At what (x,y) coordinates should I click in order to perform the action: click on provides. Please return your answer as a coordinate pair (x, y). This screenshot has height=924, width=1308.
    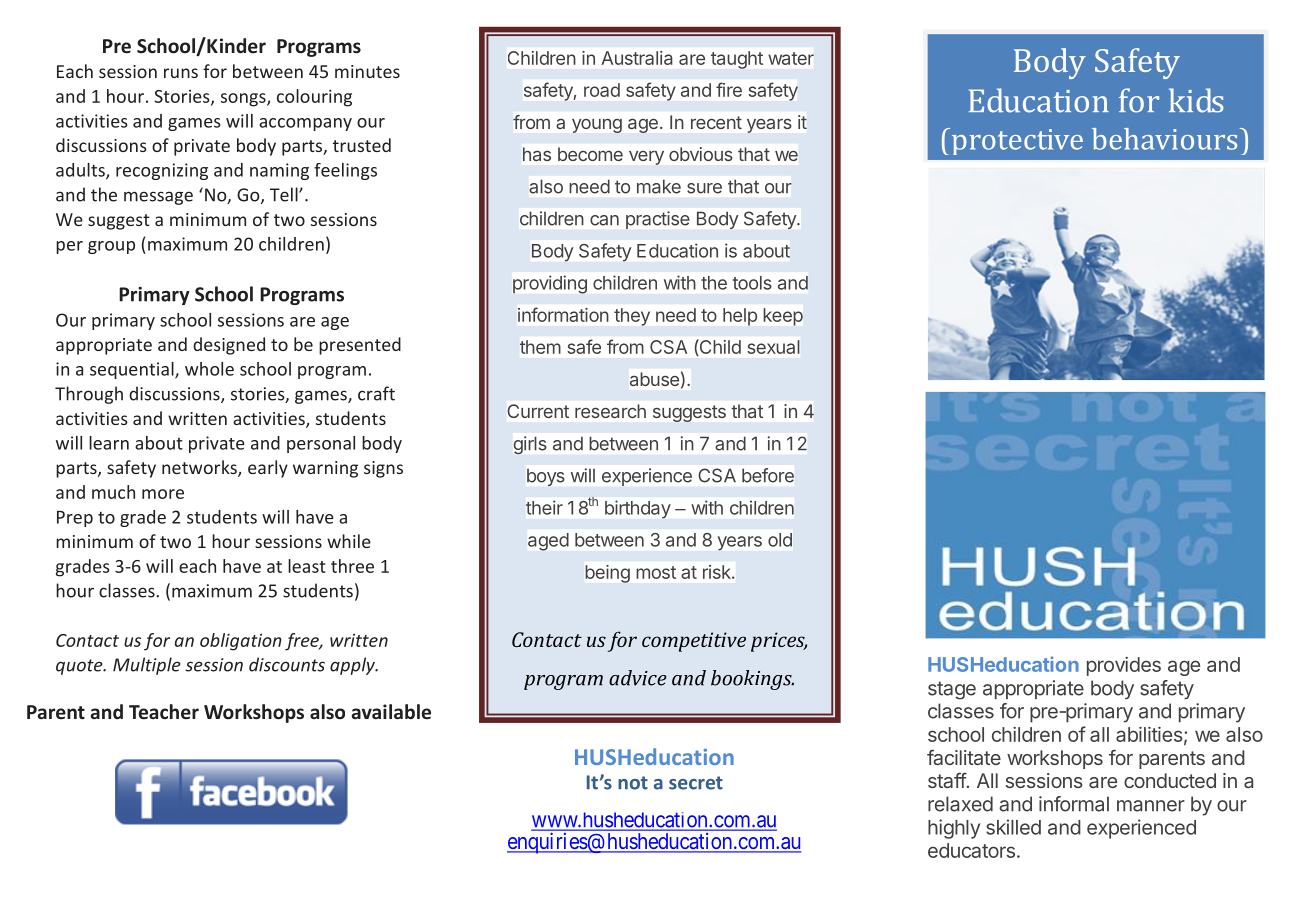
    Looking at the image, I should click on (1124, 666).
